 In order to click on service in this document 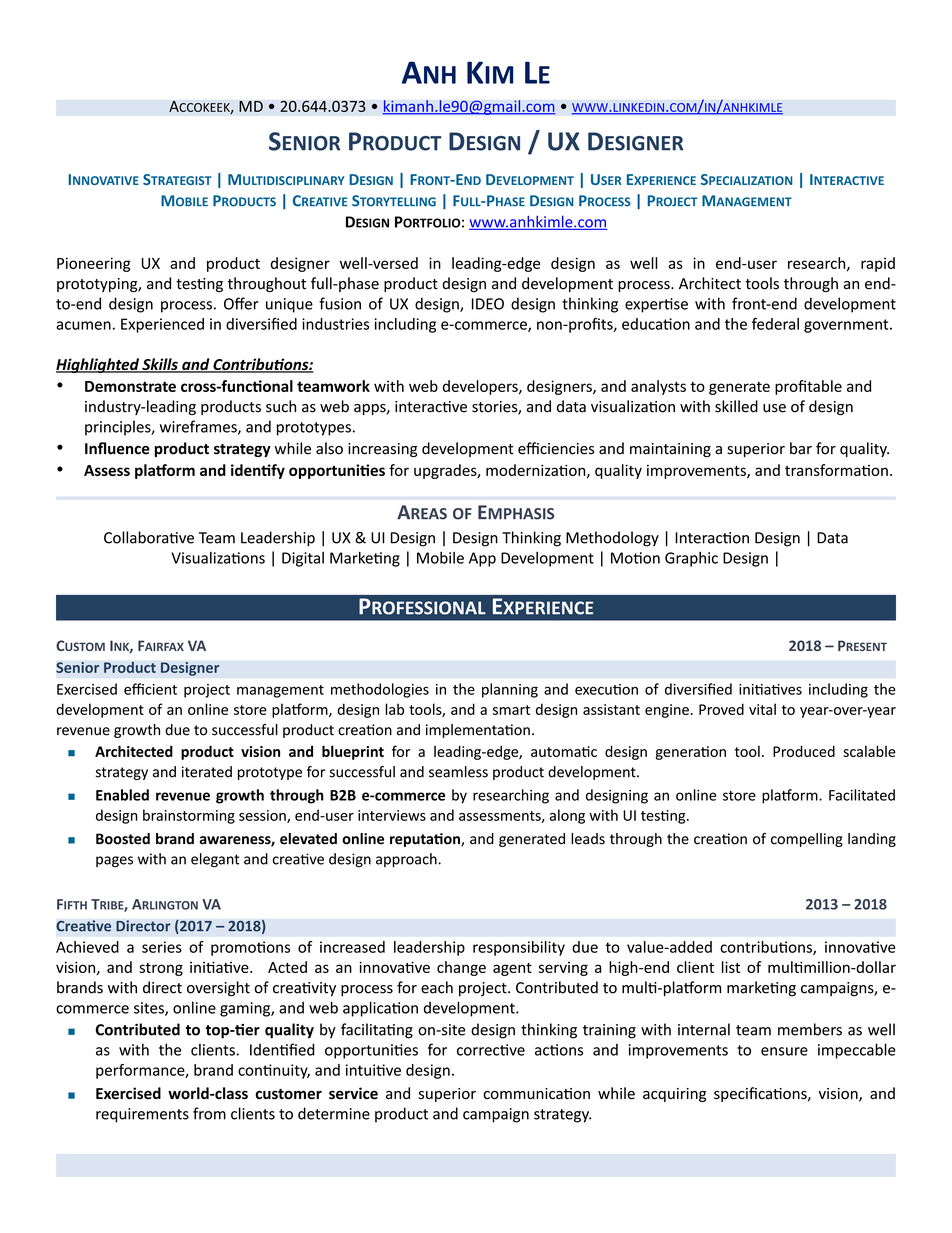, I will do `click(353, 1093)`.
